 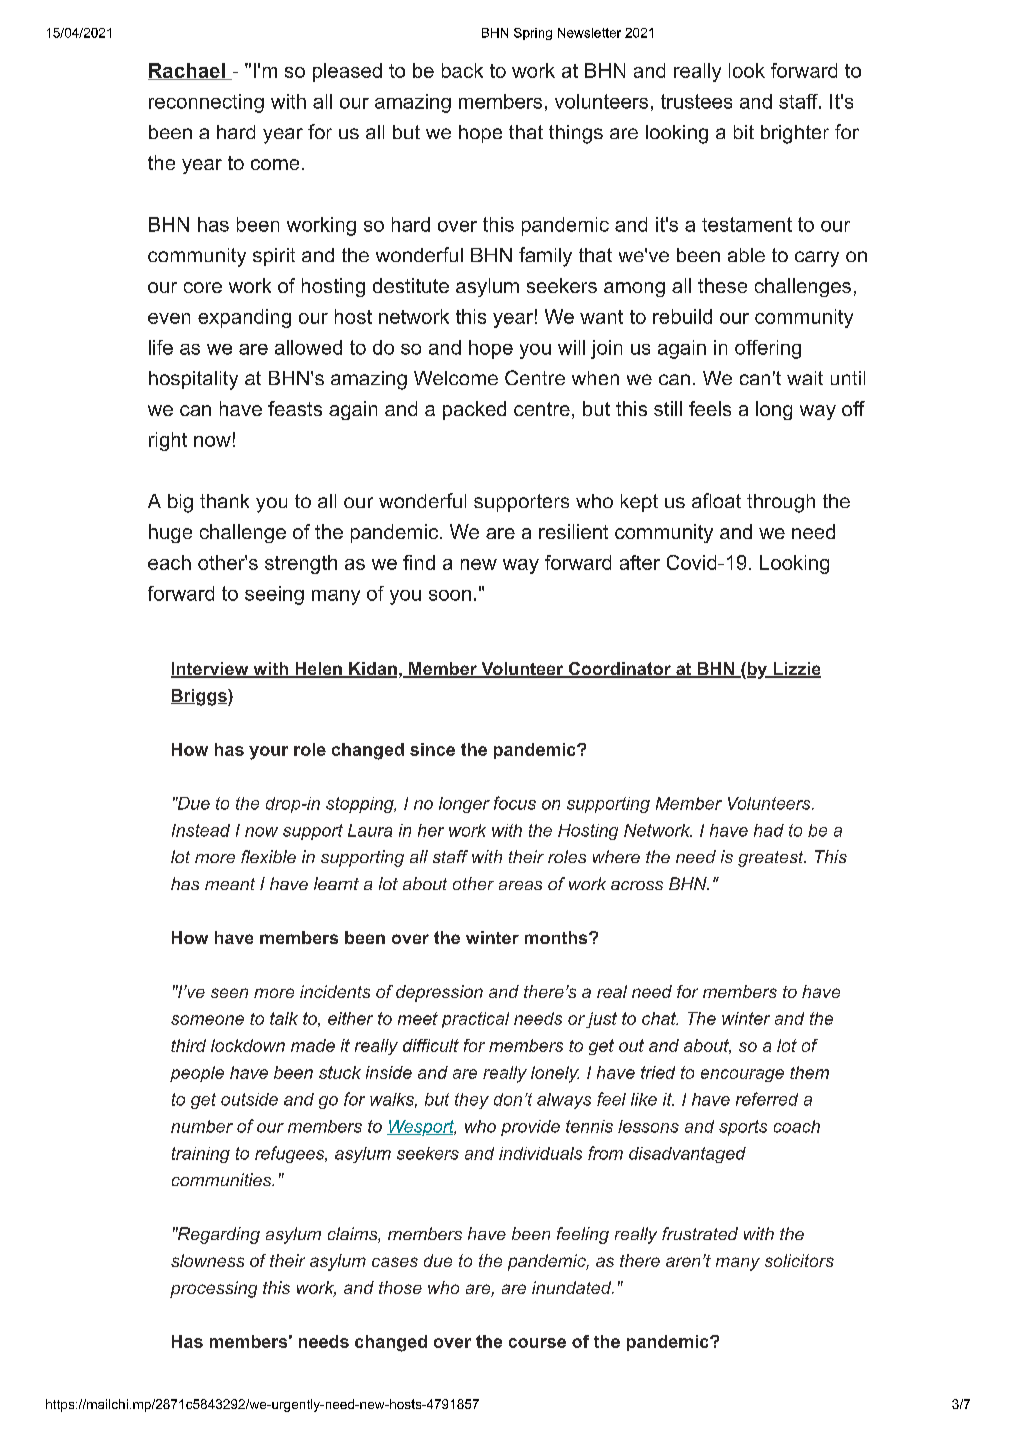 I want to click on reconnecting, so click(x=206, y=103).
